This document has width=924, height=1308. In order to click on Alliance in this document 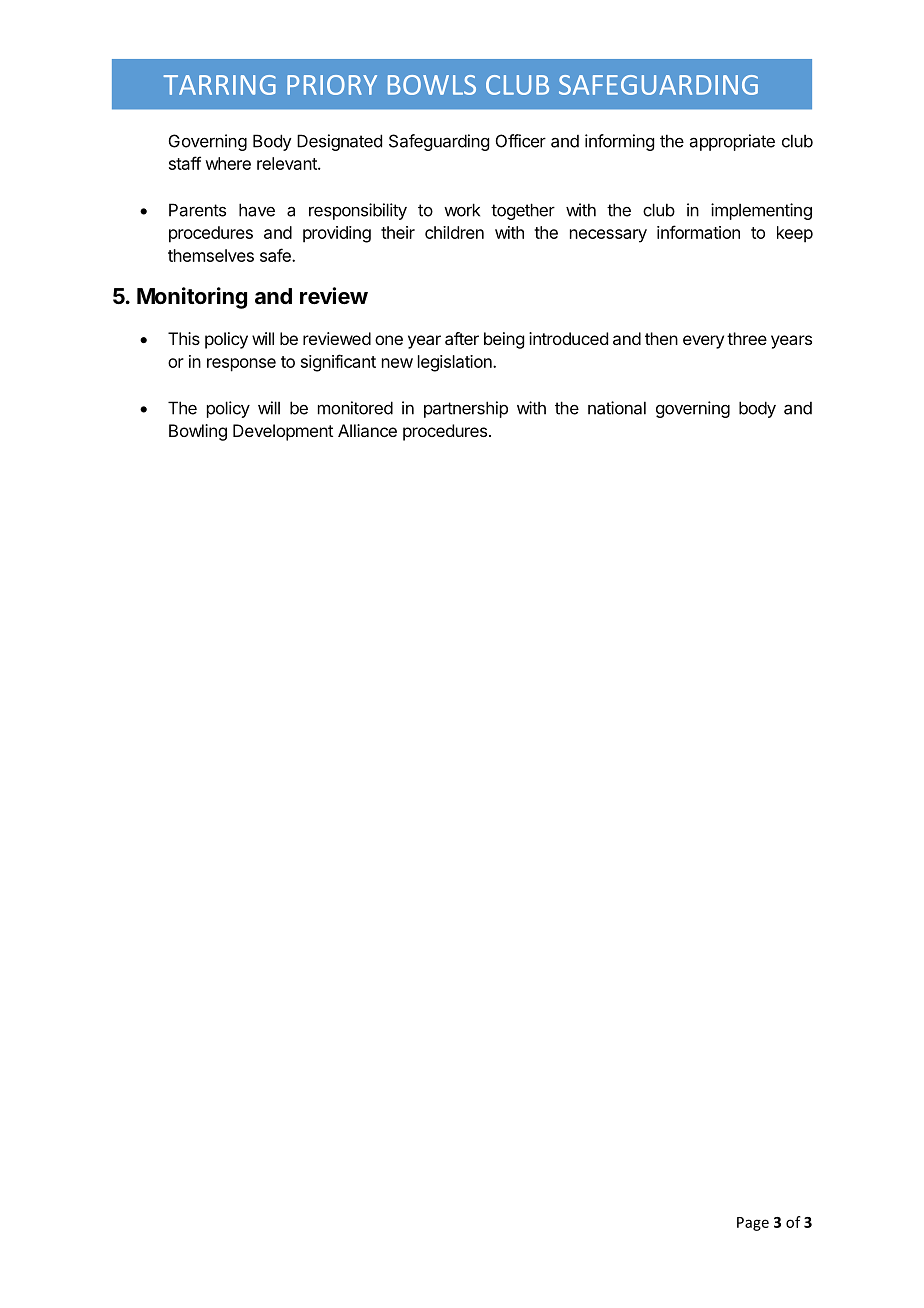, I will do `click(367, 430)`.
